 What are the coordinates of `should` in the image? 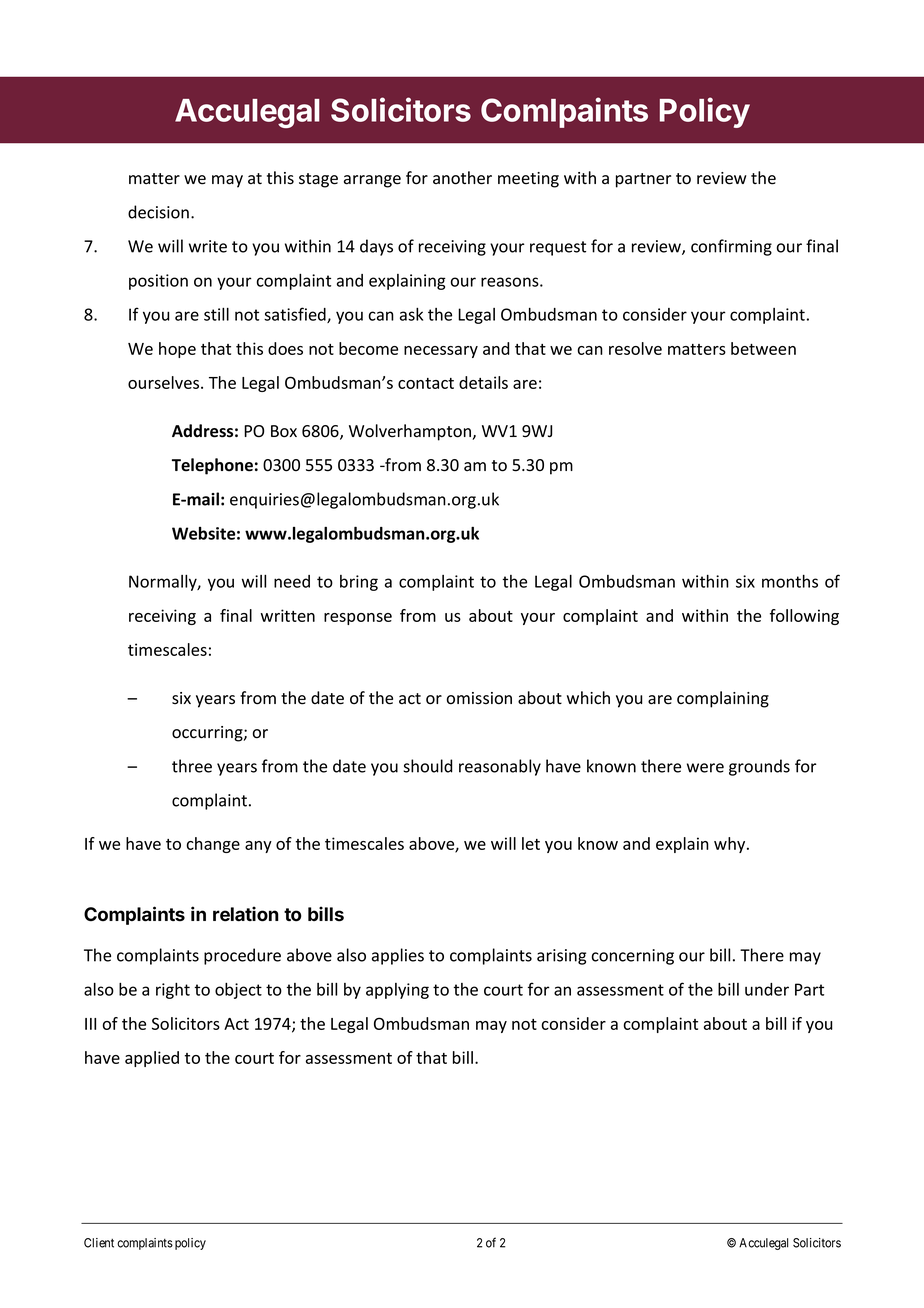 It's located at (428, 766).
